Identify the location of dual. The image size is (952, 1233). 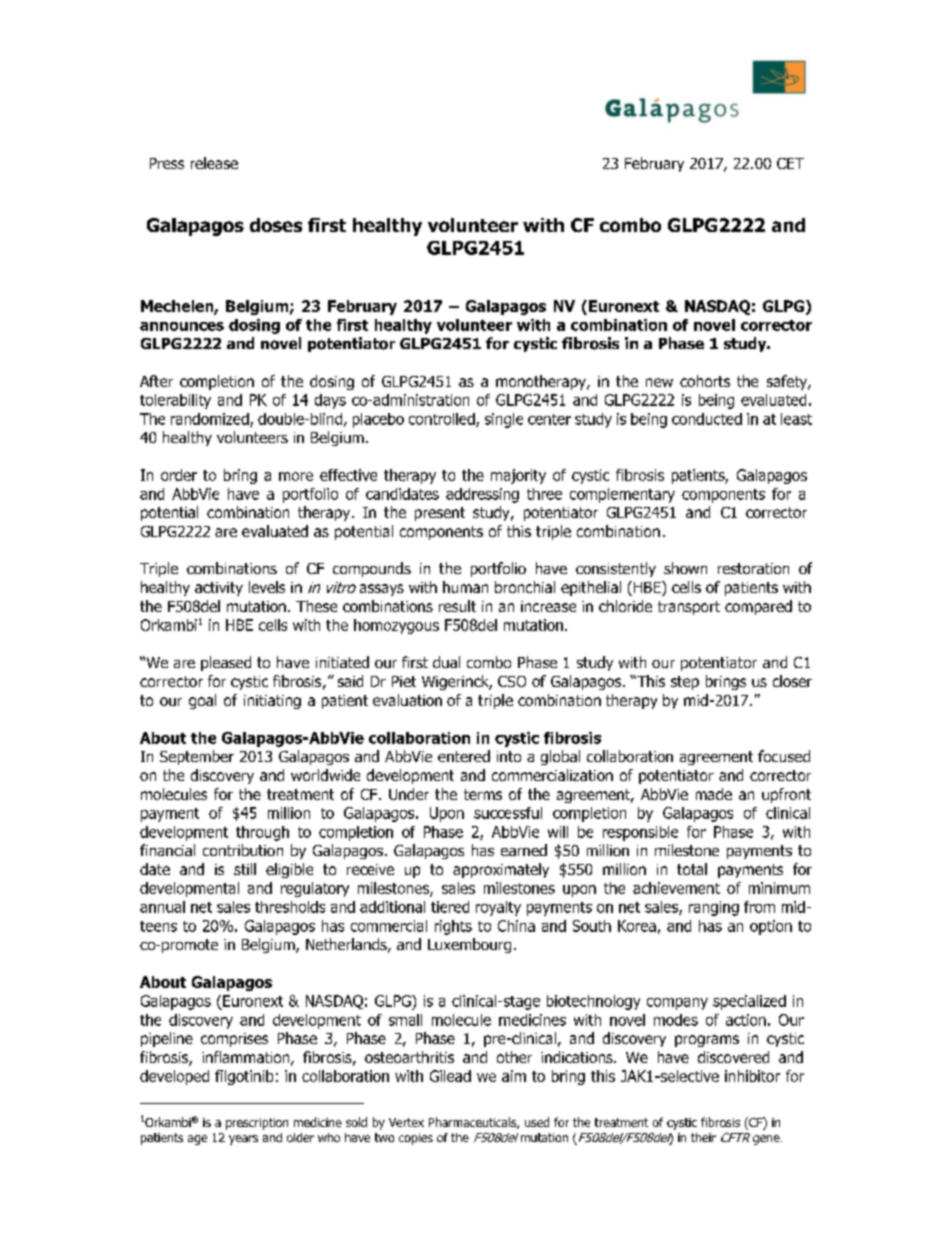
(446, 662).
